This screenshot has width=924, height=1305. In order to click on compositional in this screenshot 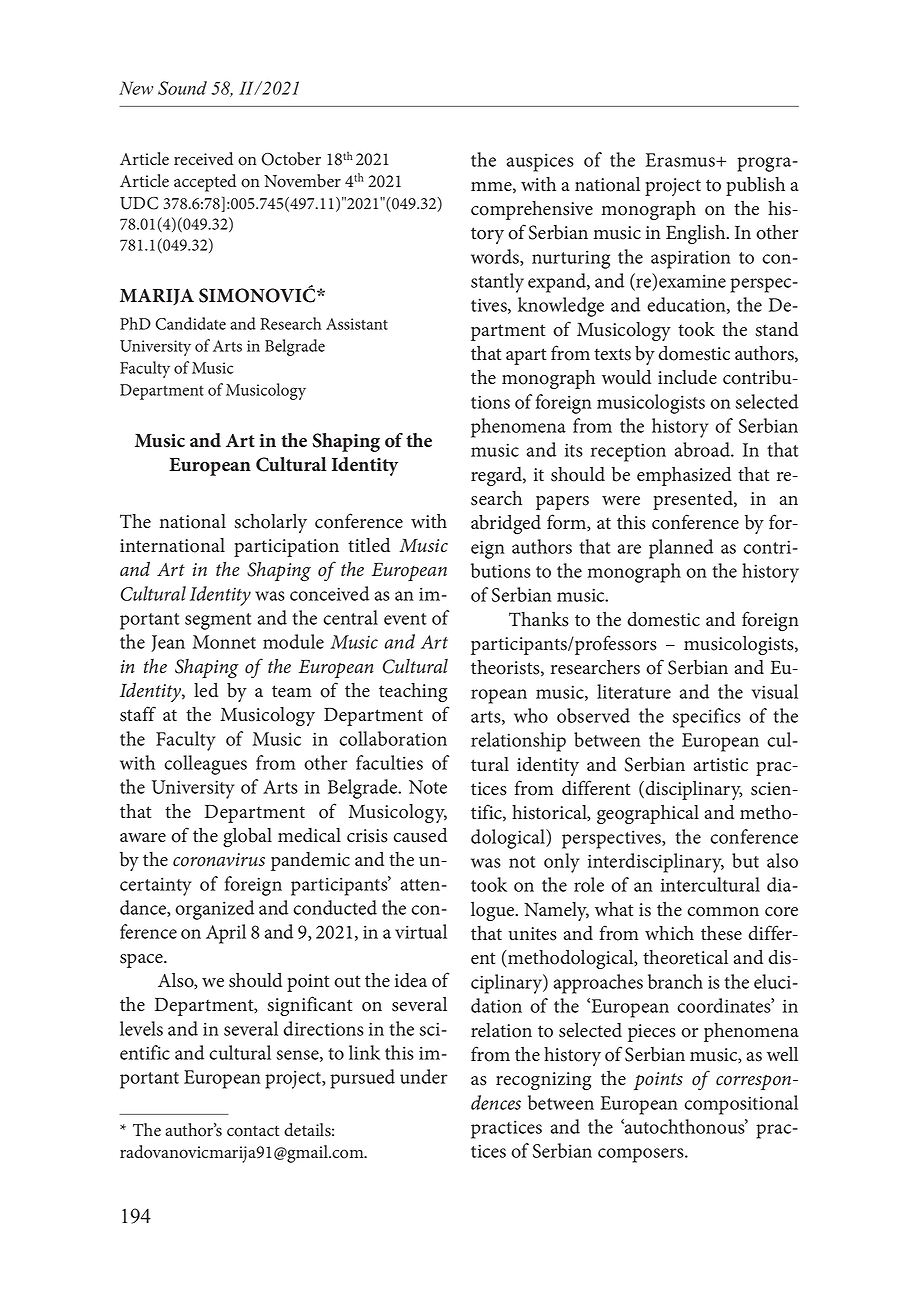, I will do `click(741, 1105)`.
